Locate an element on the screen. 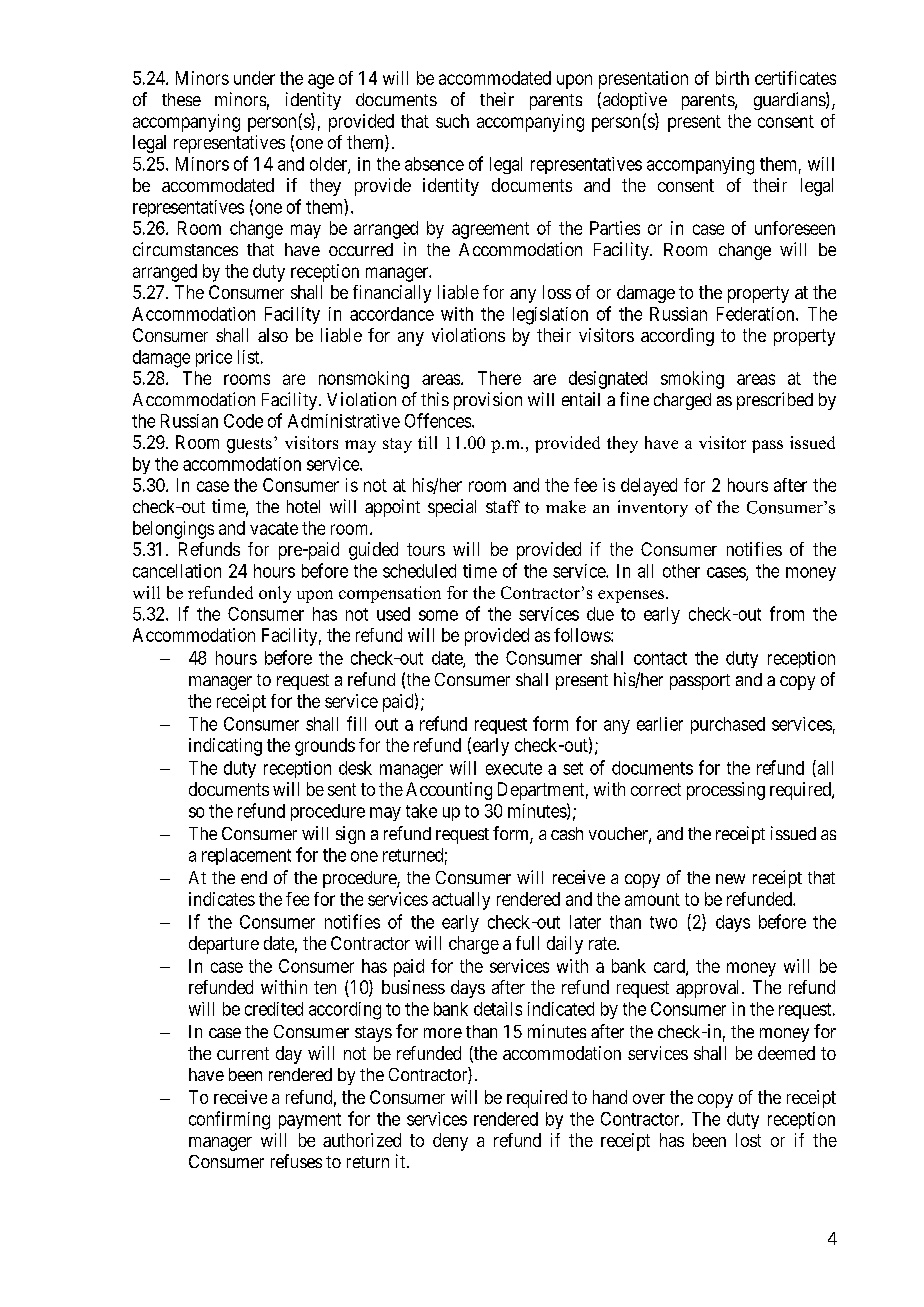 This screenshot has width=924, height=1307. only is located at coordinates (275, 594).
